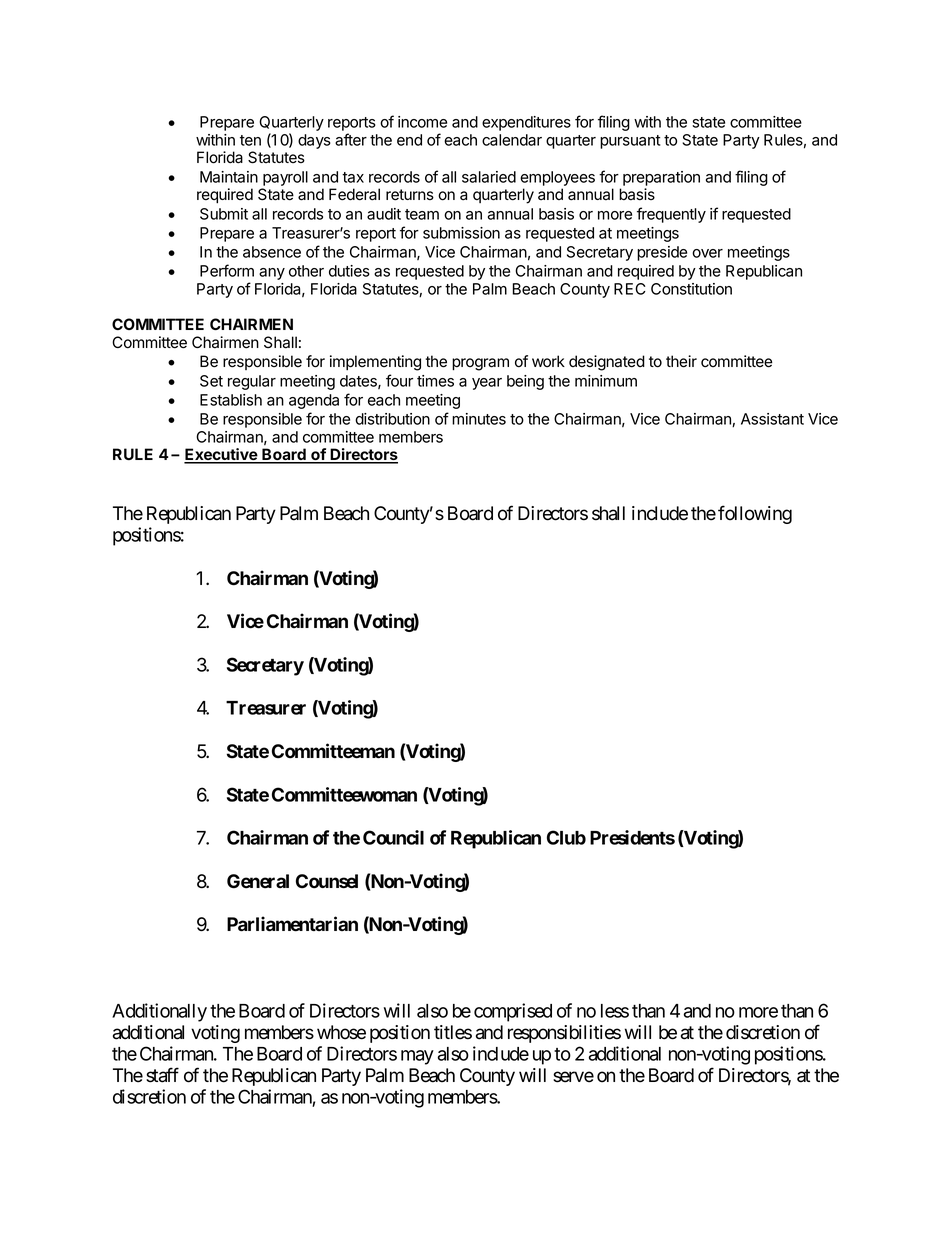  What do you see at coordinates (489, 177) in the image?
I see `salaried` at bounding box center [489, 177].
